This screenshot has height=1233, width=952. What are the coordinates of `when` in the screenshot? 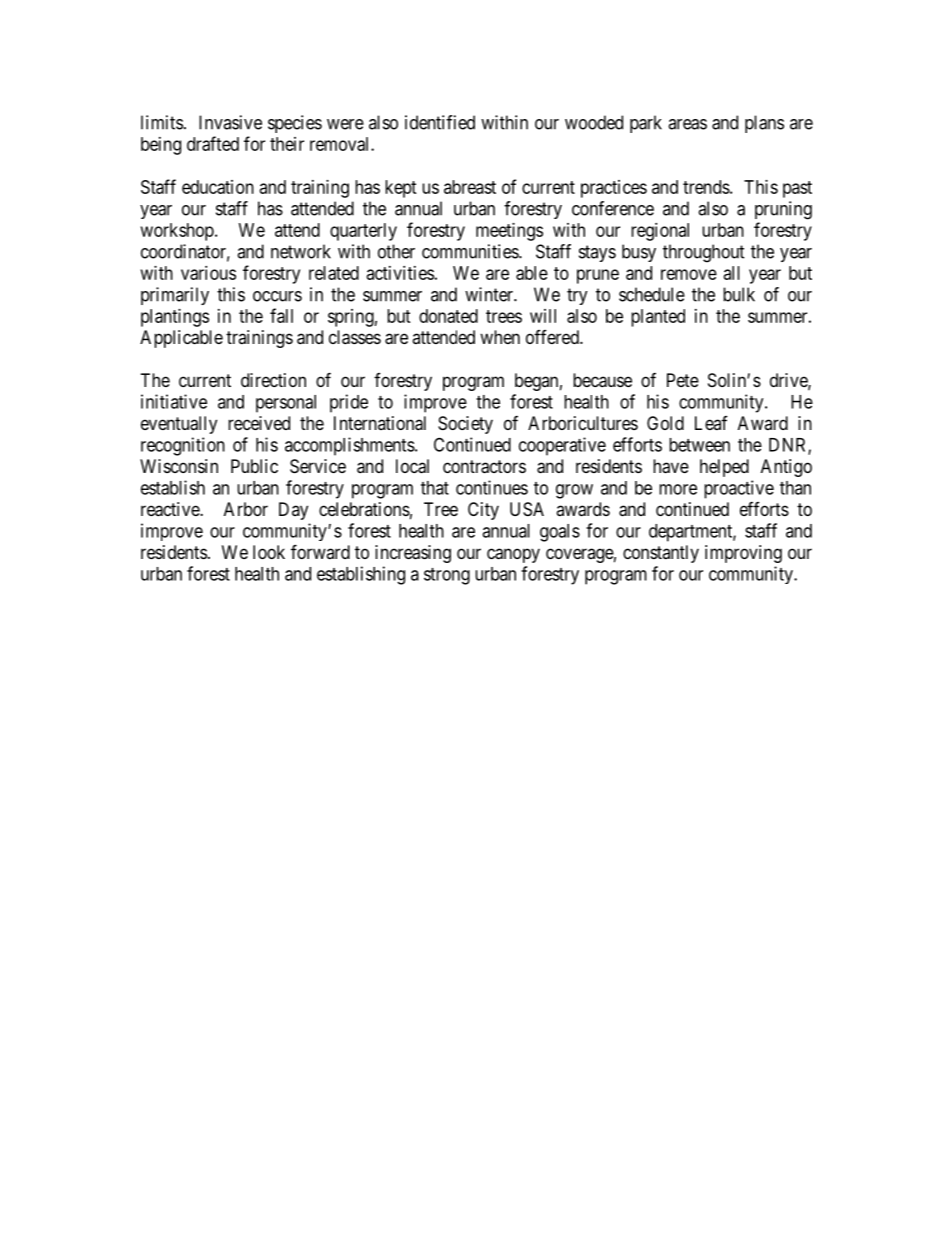 It's located at (500, 337).
